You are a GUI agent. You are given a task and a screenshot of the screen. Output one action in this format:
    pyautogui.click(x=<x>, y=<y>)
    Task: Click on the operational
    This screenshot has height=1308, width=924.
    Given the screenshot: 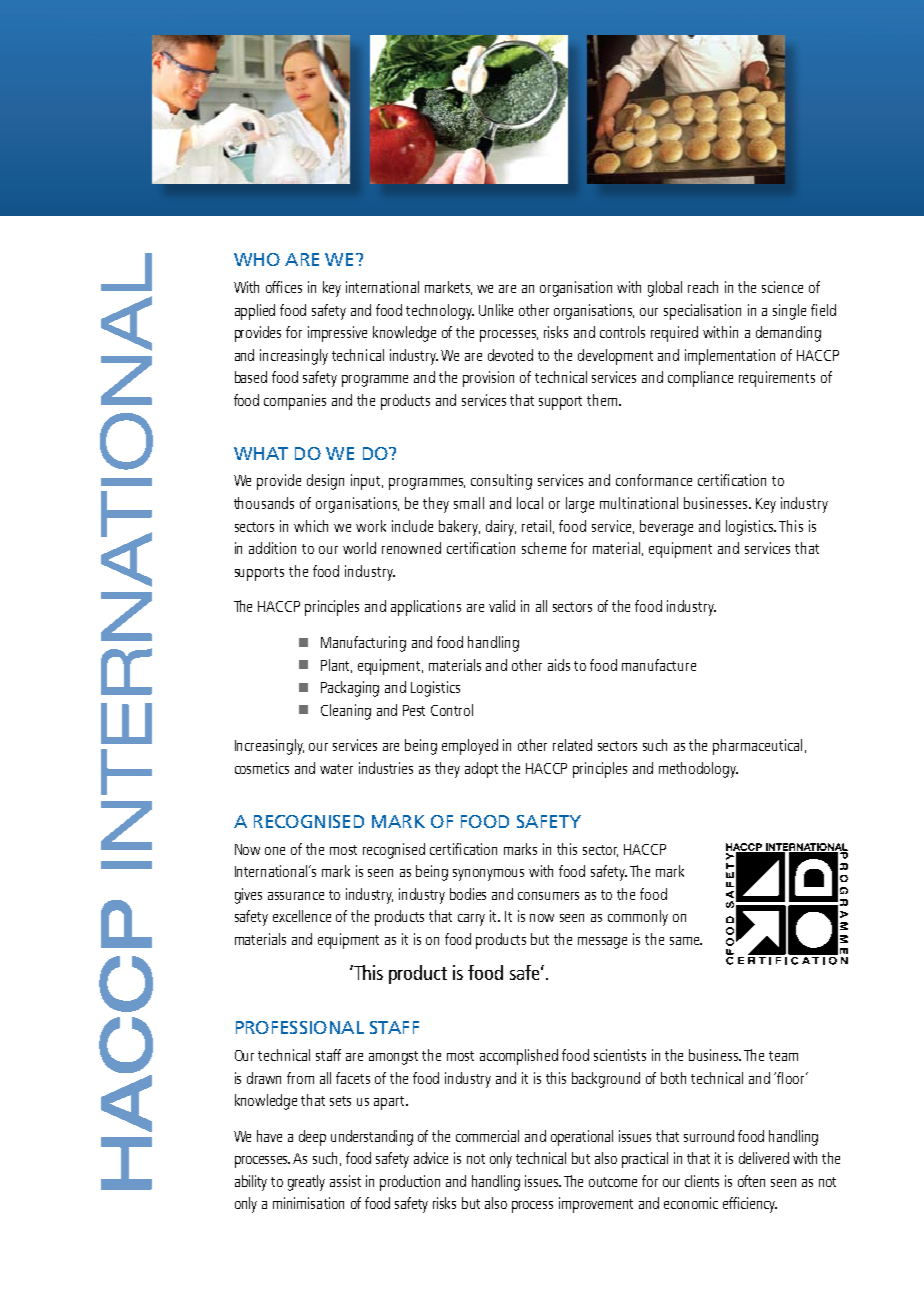 What is the action you would take?
    pyautogui.click(x=582, y=1138)
